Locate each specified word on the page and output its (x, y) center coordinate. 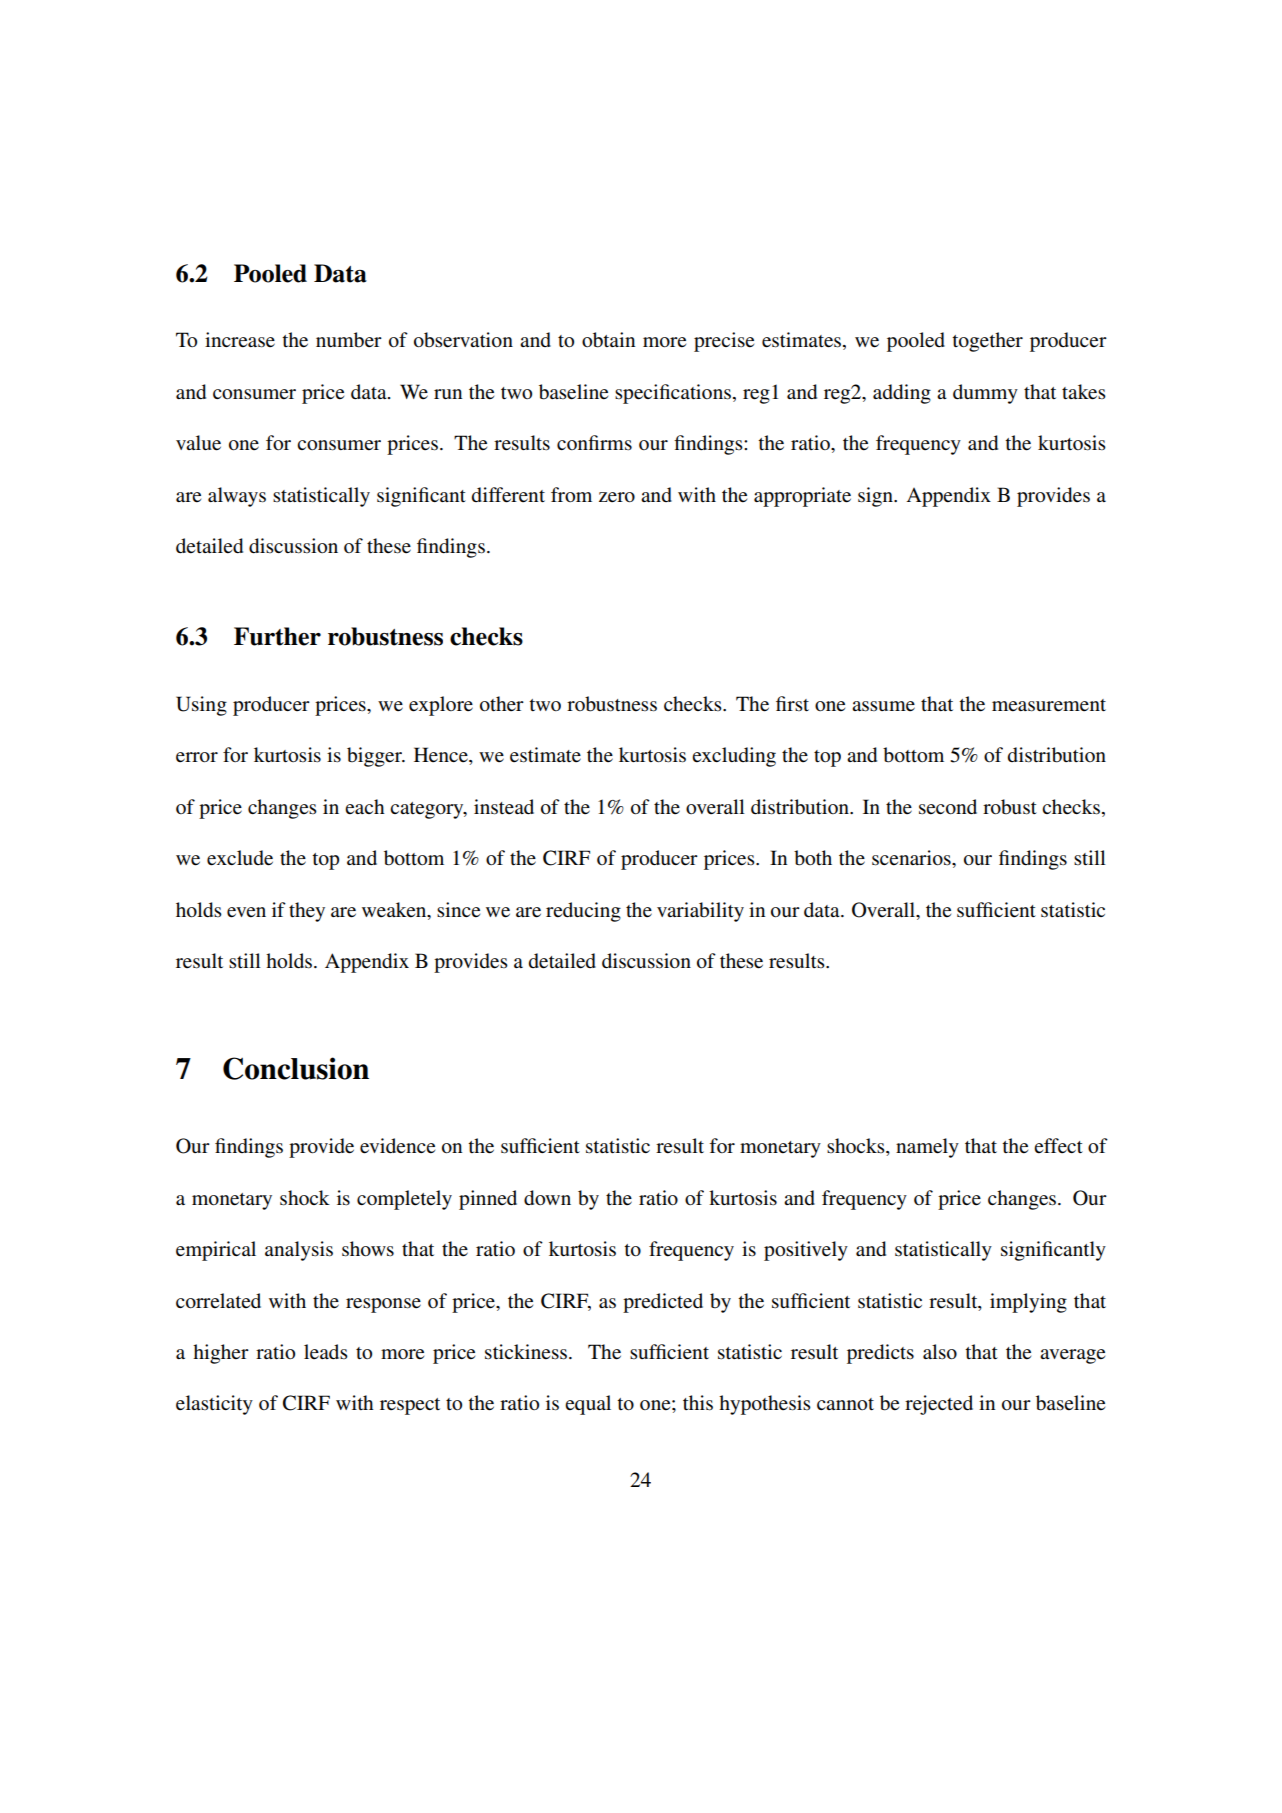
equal (588, 1405)
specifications (673, 394)
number (349, 340)
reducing (583, 912)
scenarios (912, 858)
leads (326, 1352)
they (307, 912)
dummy (985, 394)
